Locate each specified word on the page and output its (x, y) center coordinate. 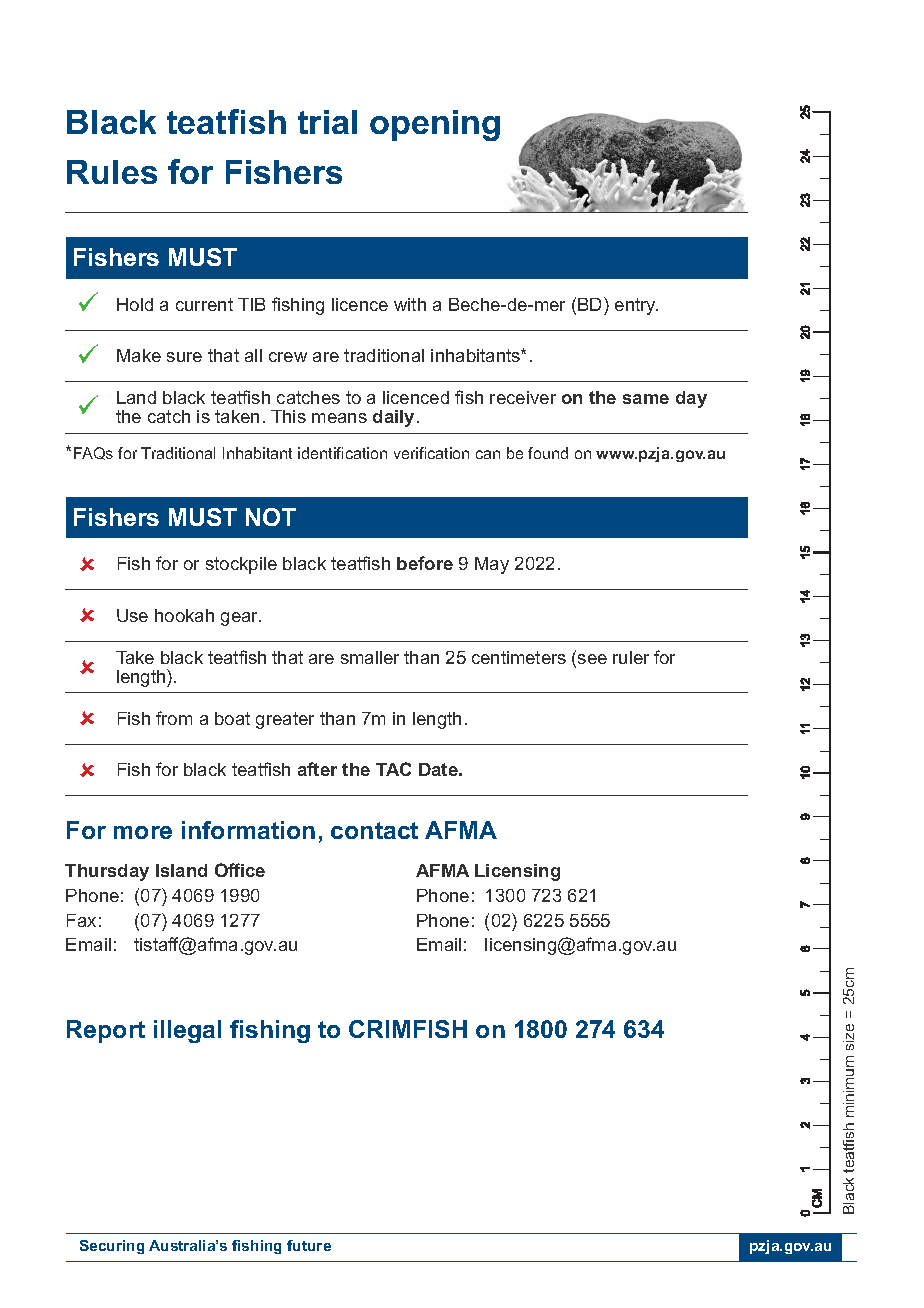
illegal (187, 1031)
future (309, 1245)
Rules (112, 172)
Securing (112, 1247)
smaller (370, 657)
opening (435, 125)
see (592, 659)
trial (327, 122)
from (174, 718)
